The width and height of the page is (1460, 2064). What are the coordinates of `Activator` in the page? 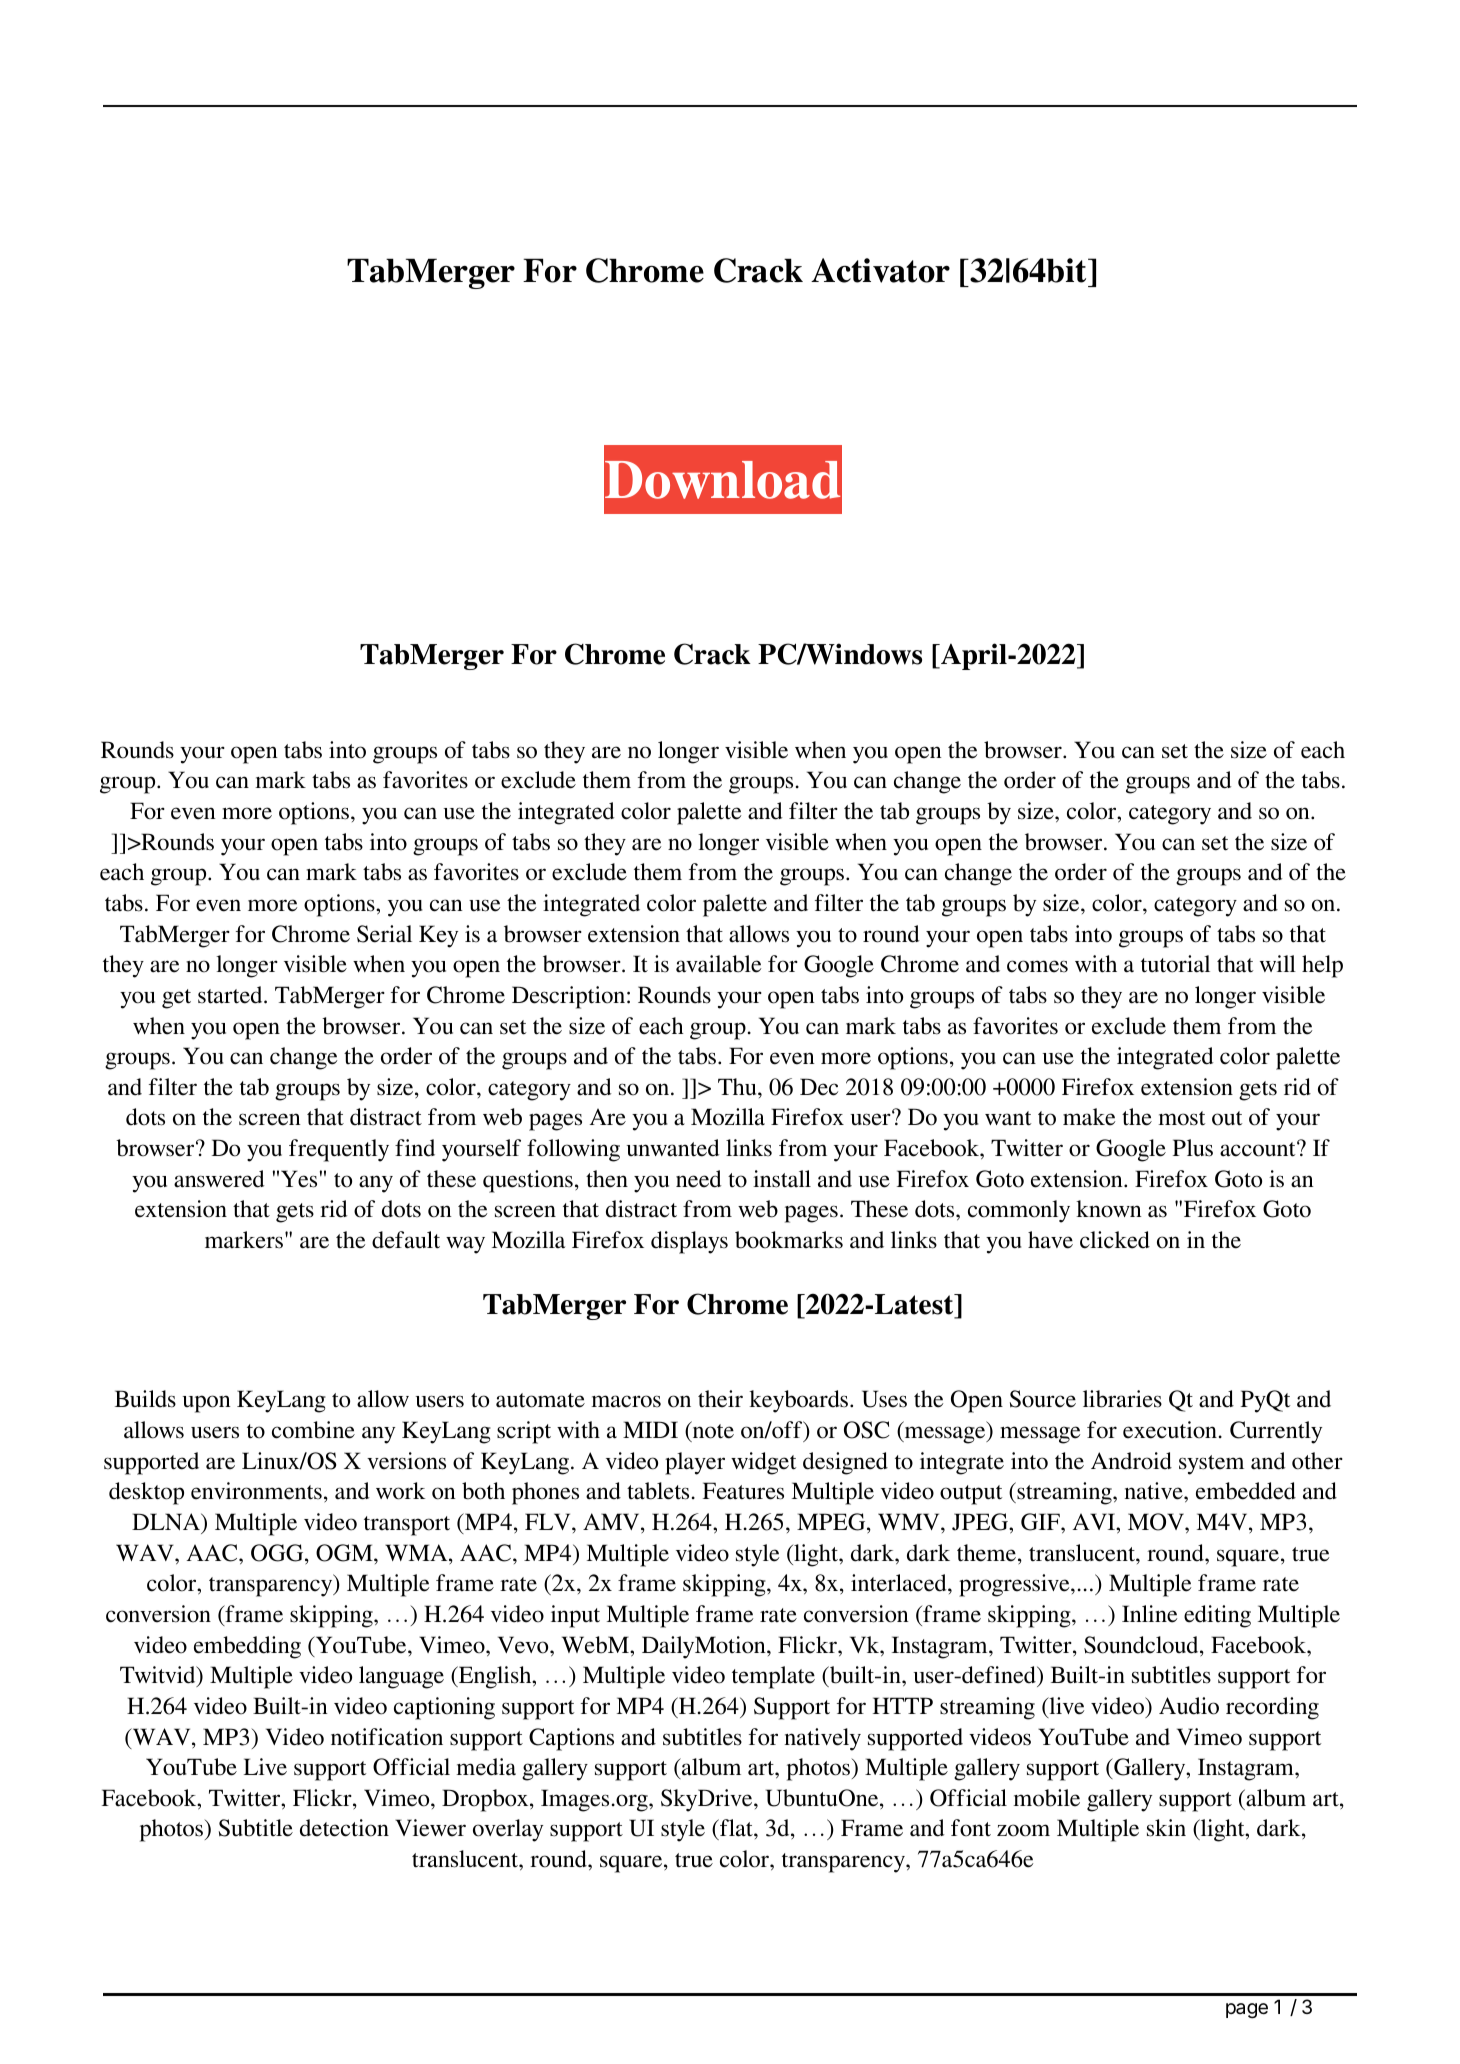 It's located at (880, 270).
